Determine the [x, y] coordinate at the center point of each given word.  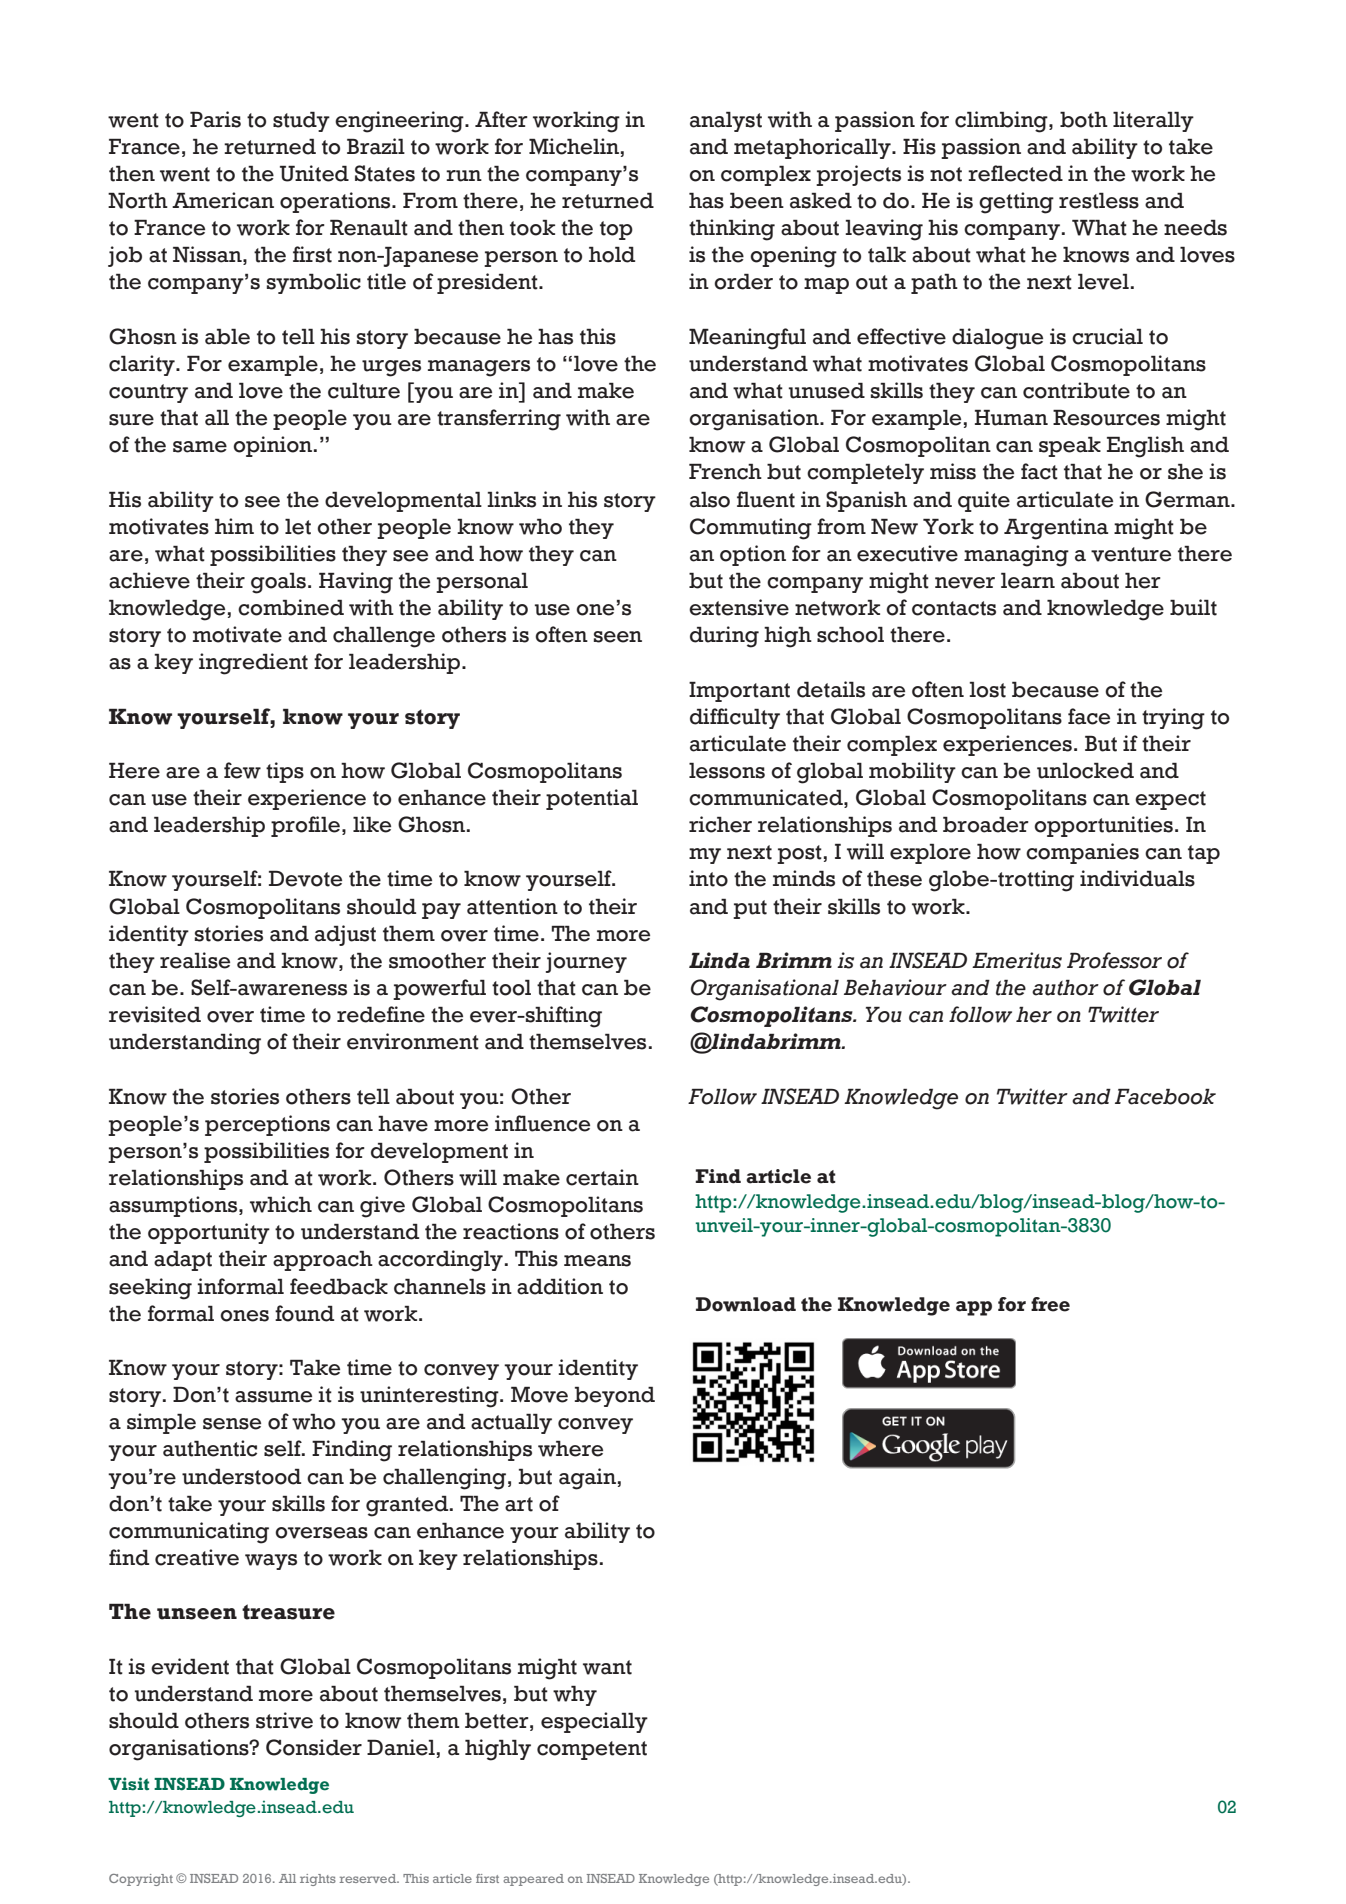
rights [318, 1880]
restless [1099, 200]
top [616, 230]
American [223, 200]
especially [594, 1722]
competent [592, 1750]
